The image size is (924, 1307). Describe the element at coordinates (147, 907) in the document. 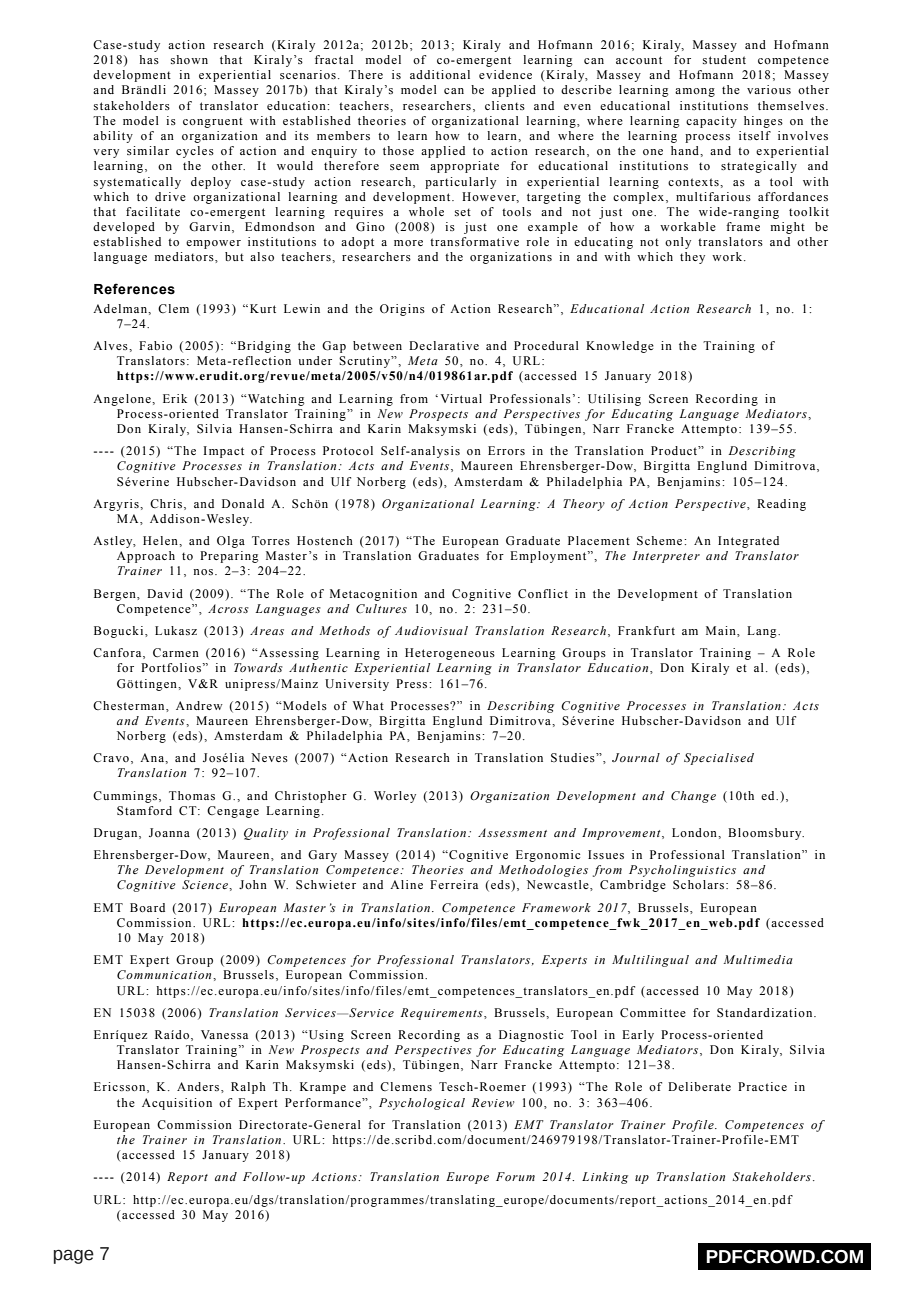

I see `Board` at that location.
